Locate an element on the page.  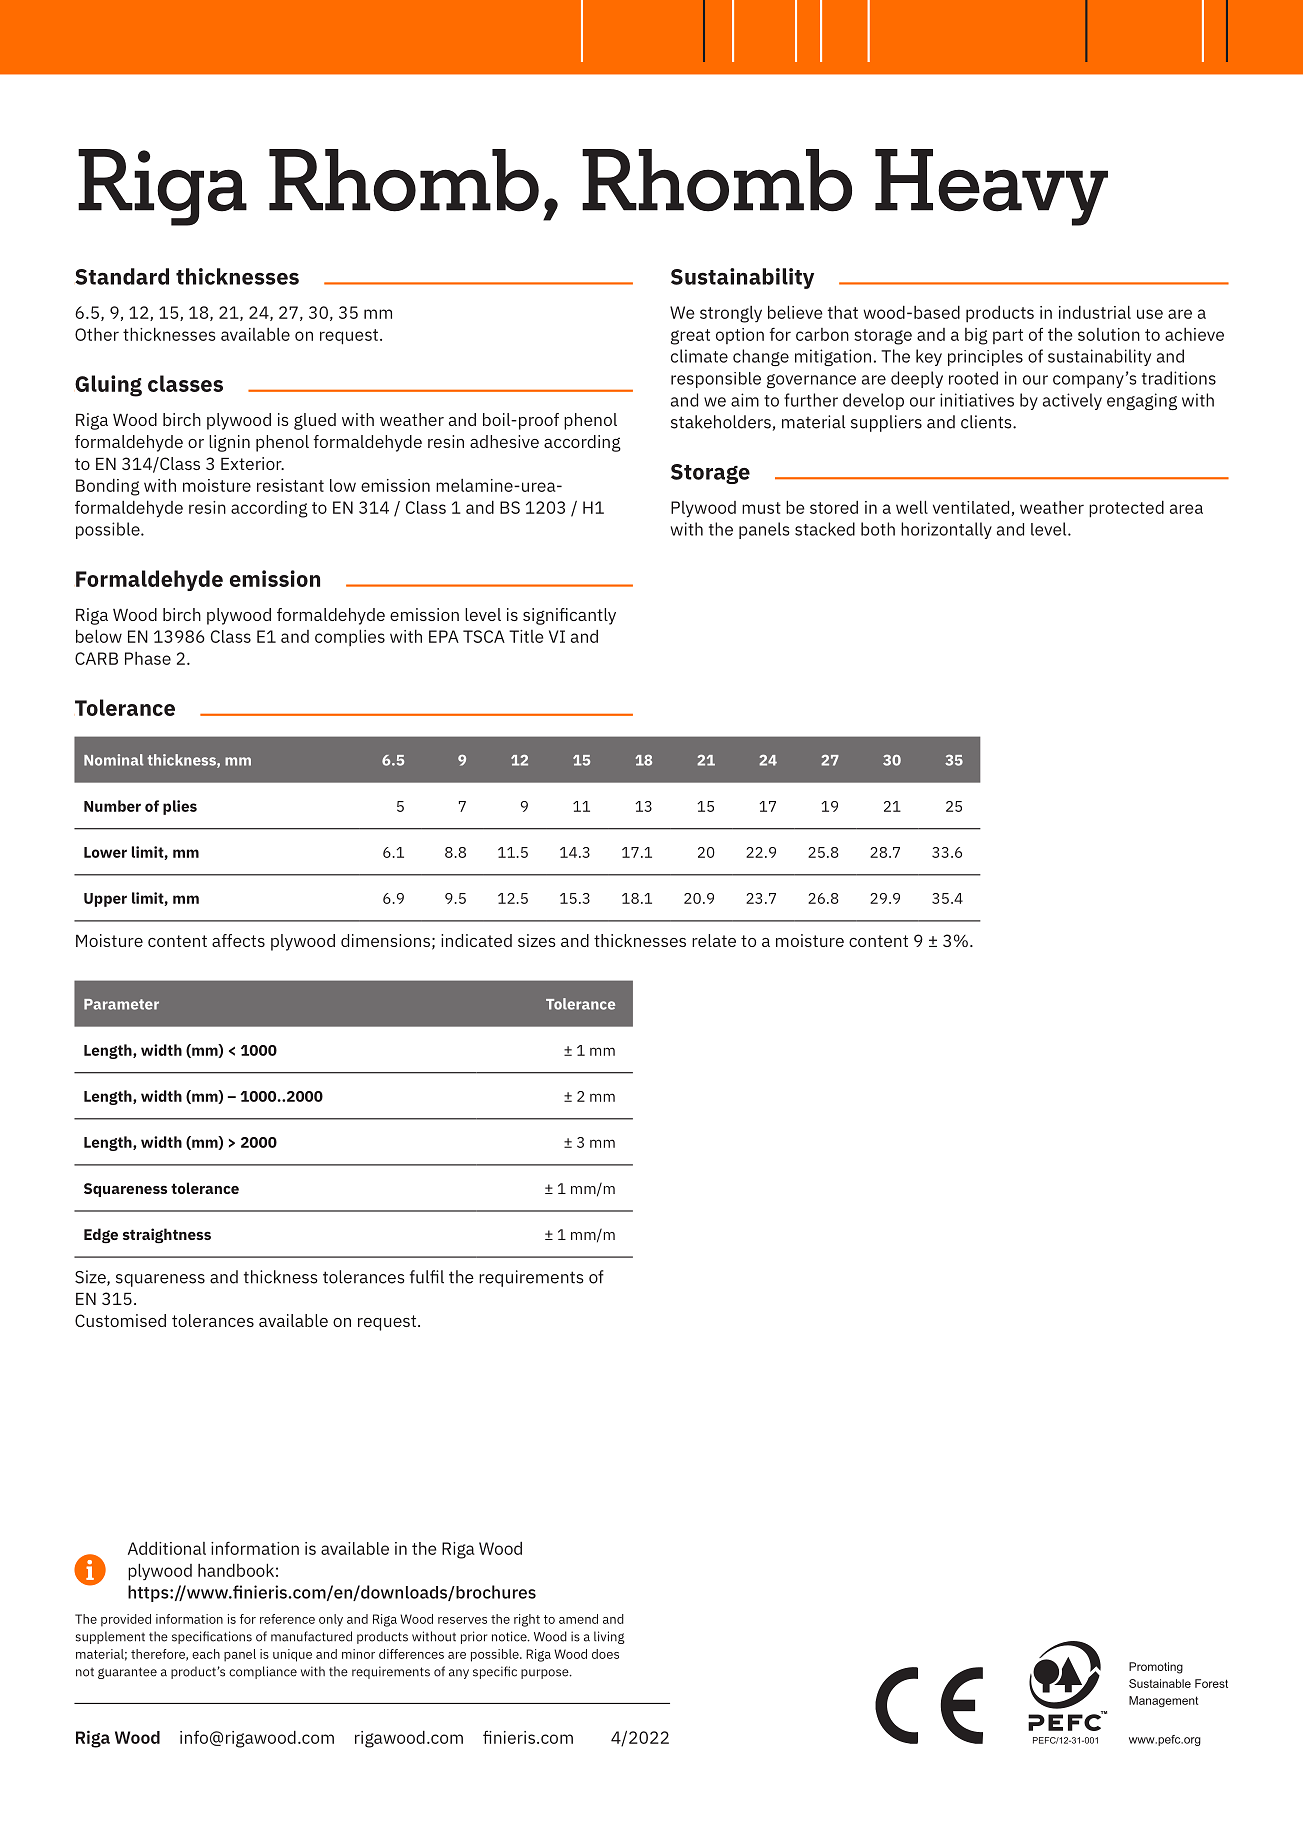
straightness is located at coordinates (167, 1236).
